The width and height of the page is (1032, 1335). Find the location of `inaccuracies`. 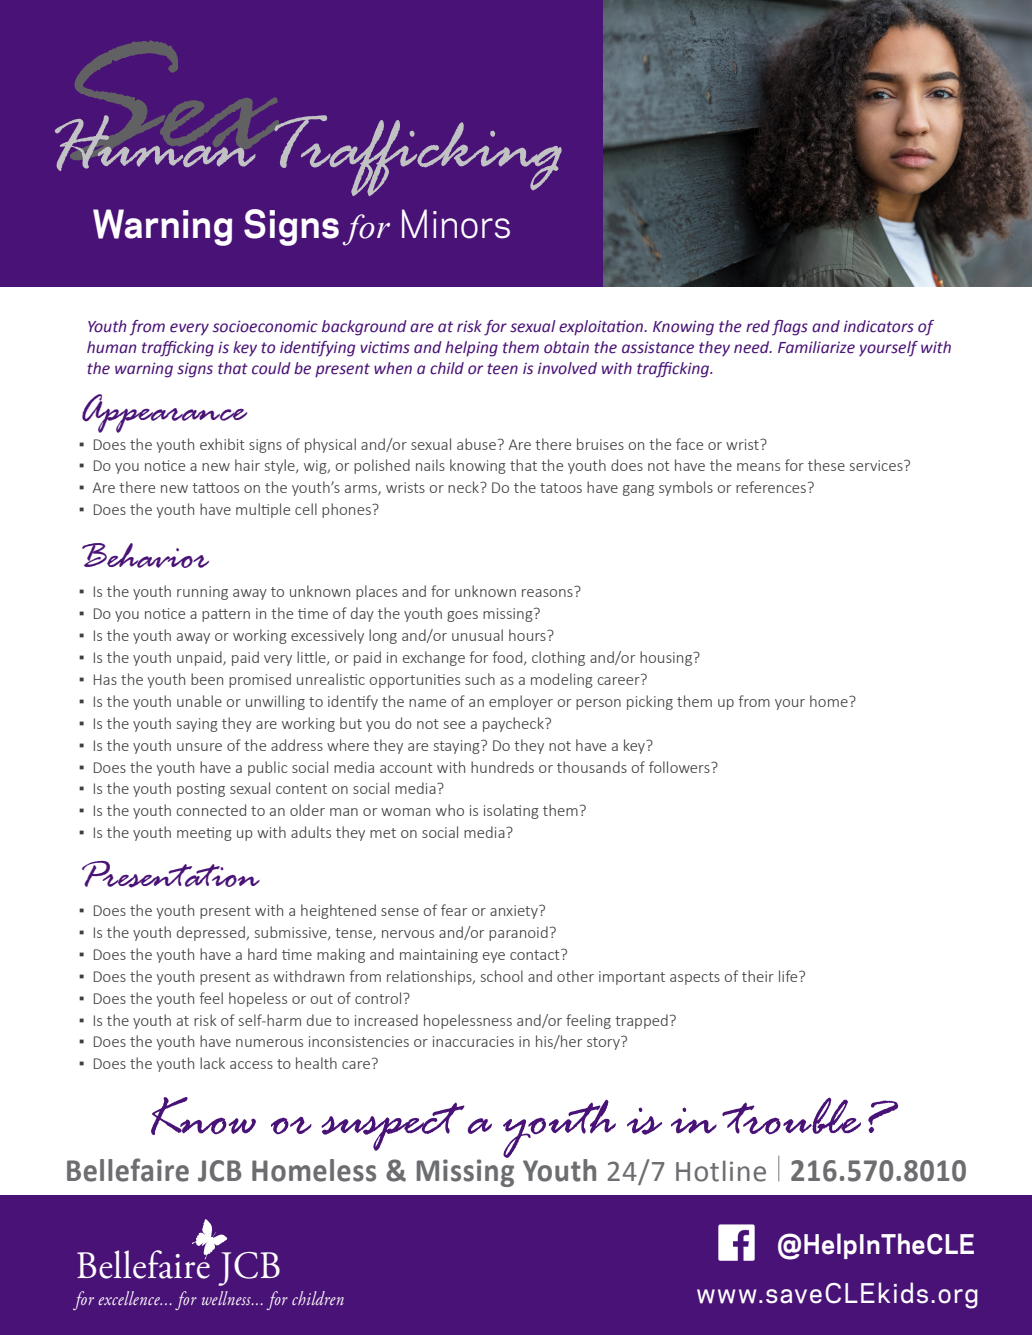

inaccuracies is located at coordinates (473, 1041).
